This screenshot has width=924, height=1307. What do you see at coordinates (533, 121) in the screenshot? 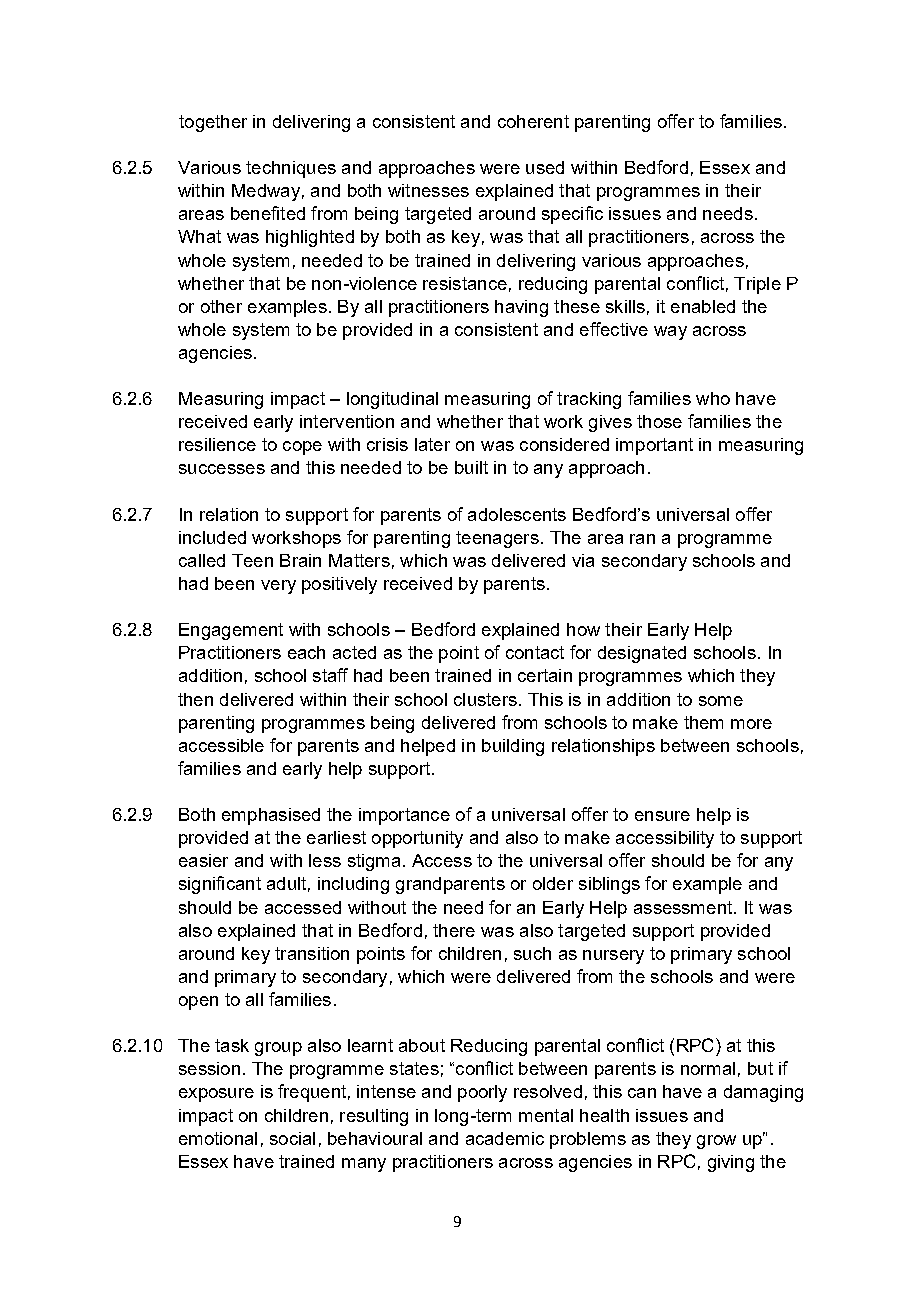
I see `coherent` at bounding box center [533, 121].
